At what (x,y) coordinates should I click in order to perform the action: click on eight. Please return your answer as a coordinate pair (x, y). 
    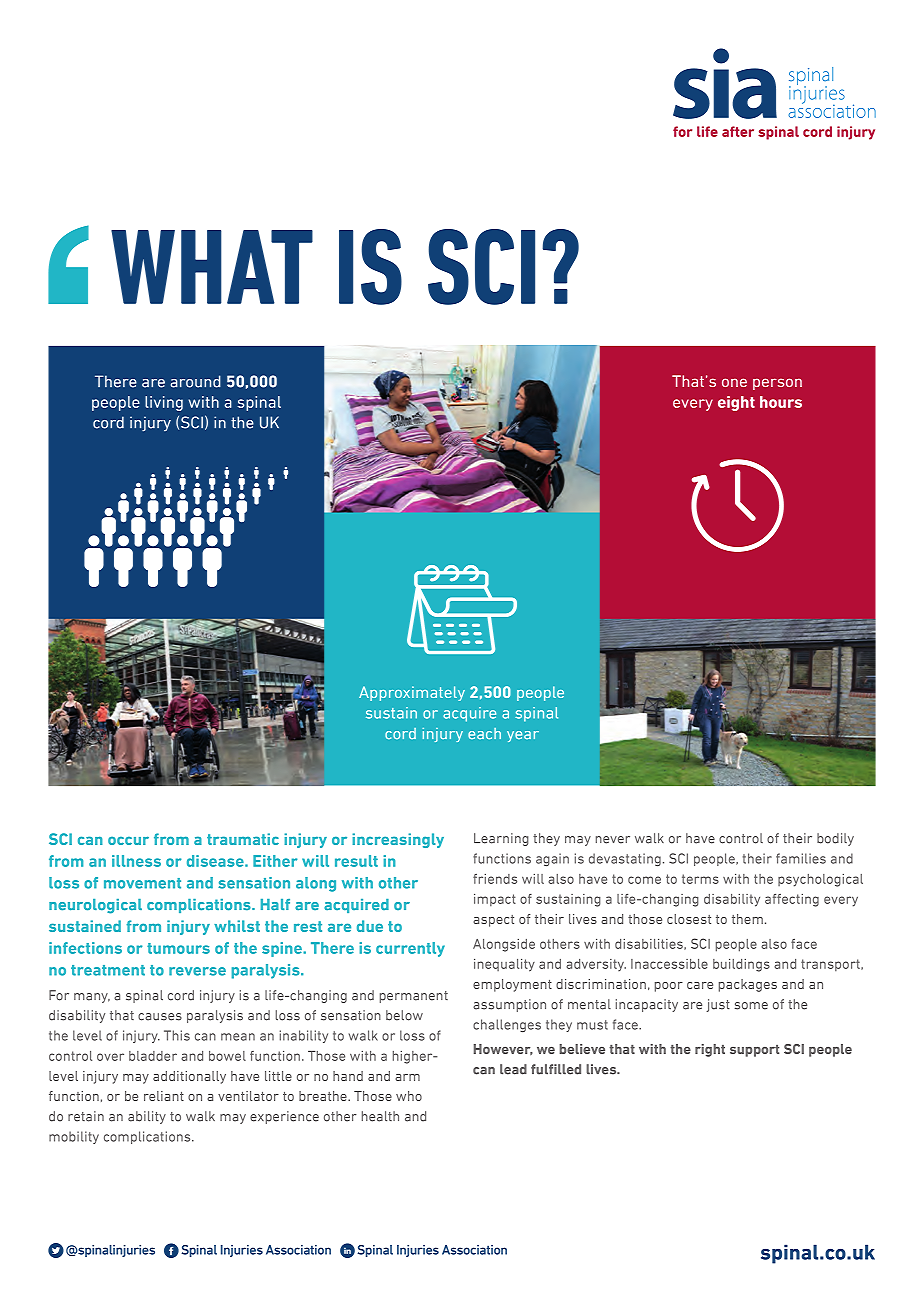
    Looking at the image, I should click on (736, 403).
